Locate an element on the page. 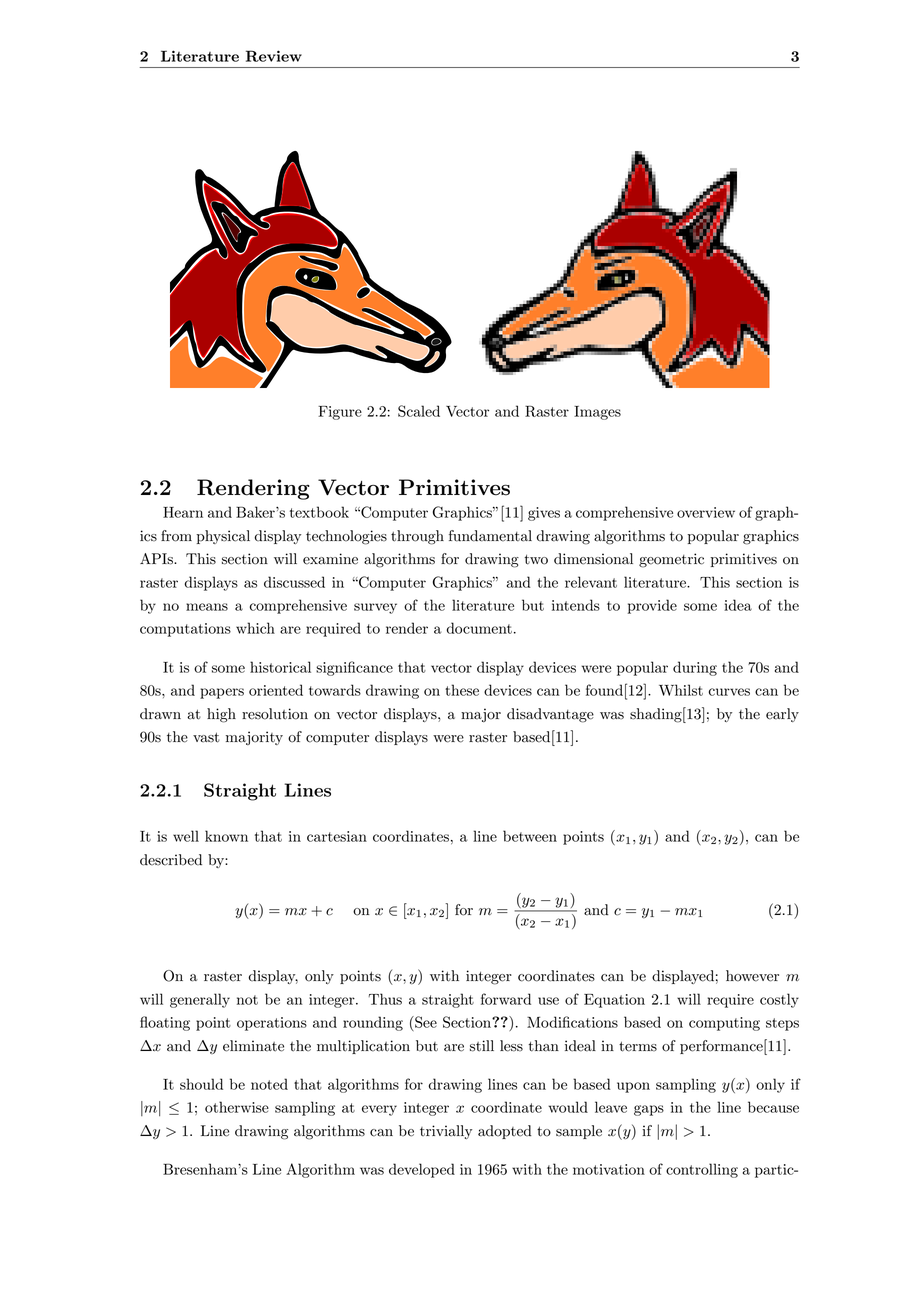 This image has height=1308, width=924. document is located at coordinates (479, 628).
